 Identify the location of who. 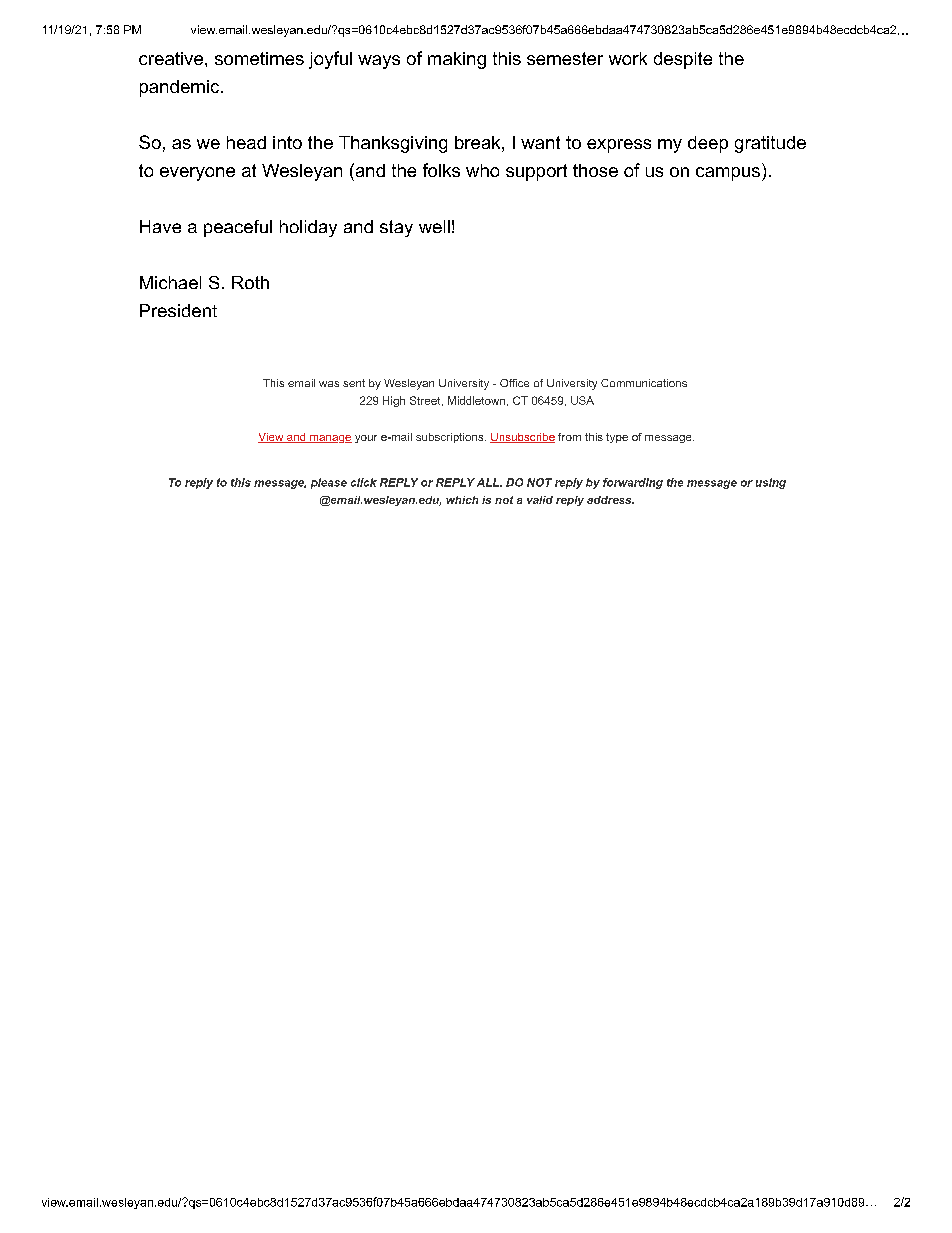
(482, 170).
